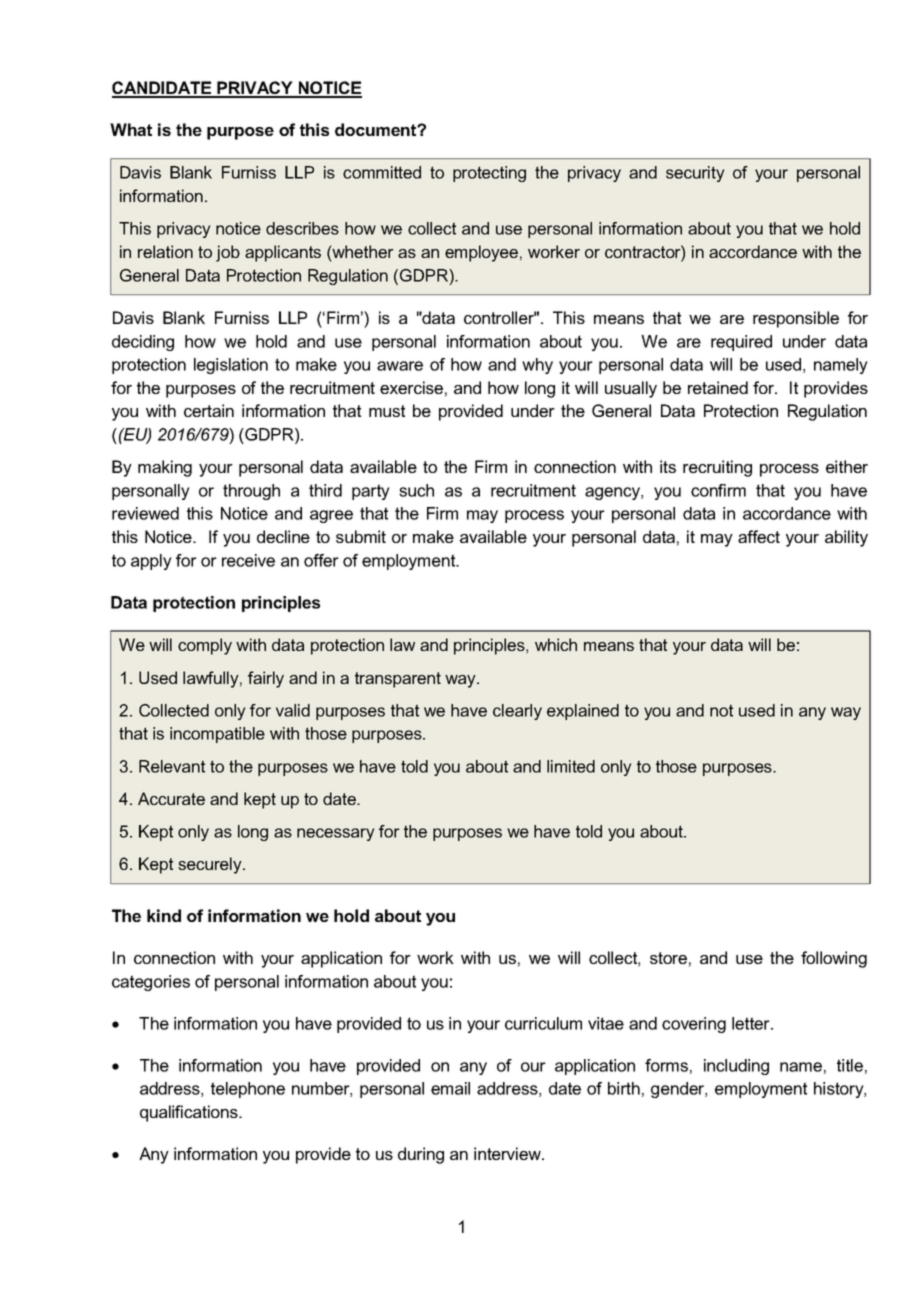 This screenshot has height=1308, width=924. What do you see at coordinates (508, 1153) in the screenshot?
I see `interview` at bounding box center [508, 1153].
